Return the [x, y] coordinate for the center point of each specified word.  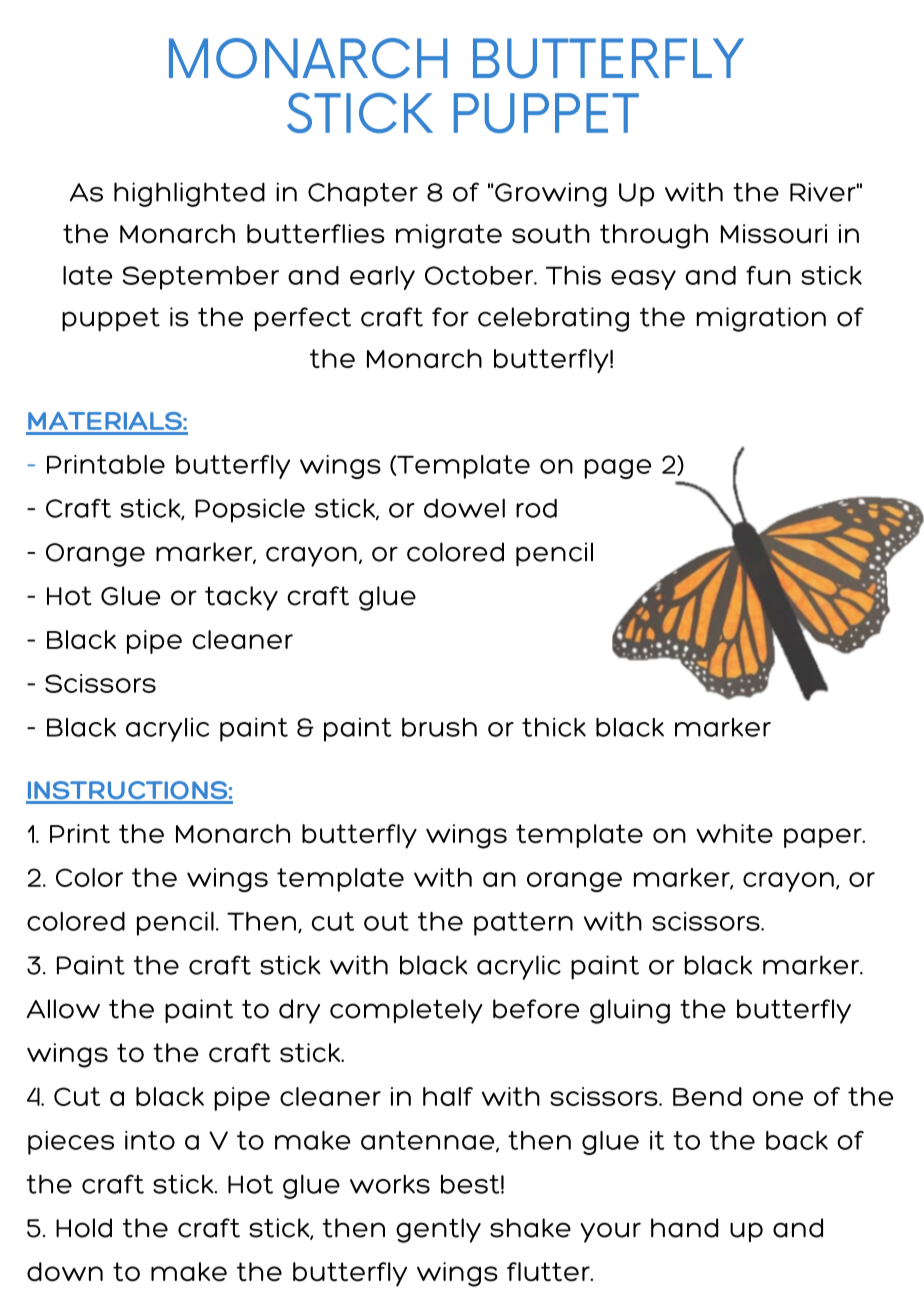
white [734, 833]
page [618, 469]
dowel [464, 508]
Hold [84, 1228]
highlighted [189, 194]
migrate [449, 236]
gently [438, 1230]
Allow [63, 1009]
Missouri [774, 234]
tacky [241, 598]
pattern [523, 924]
